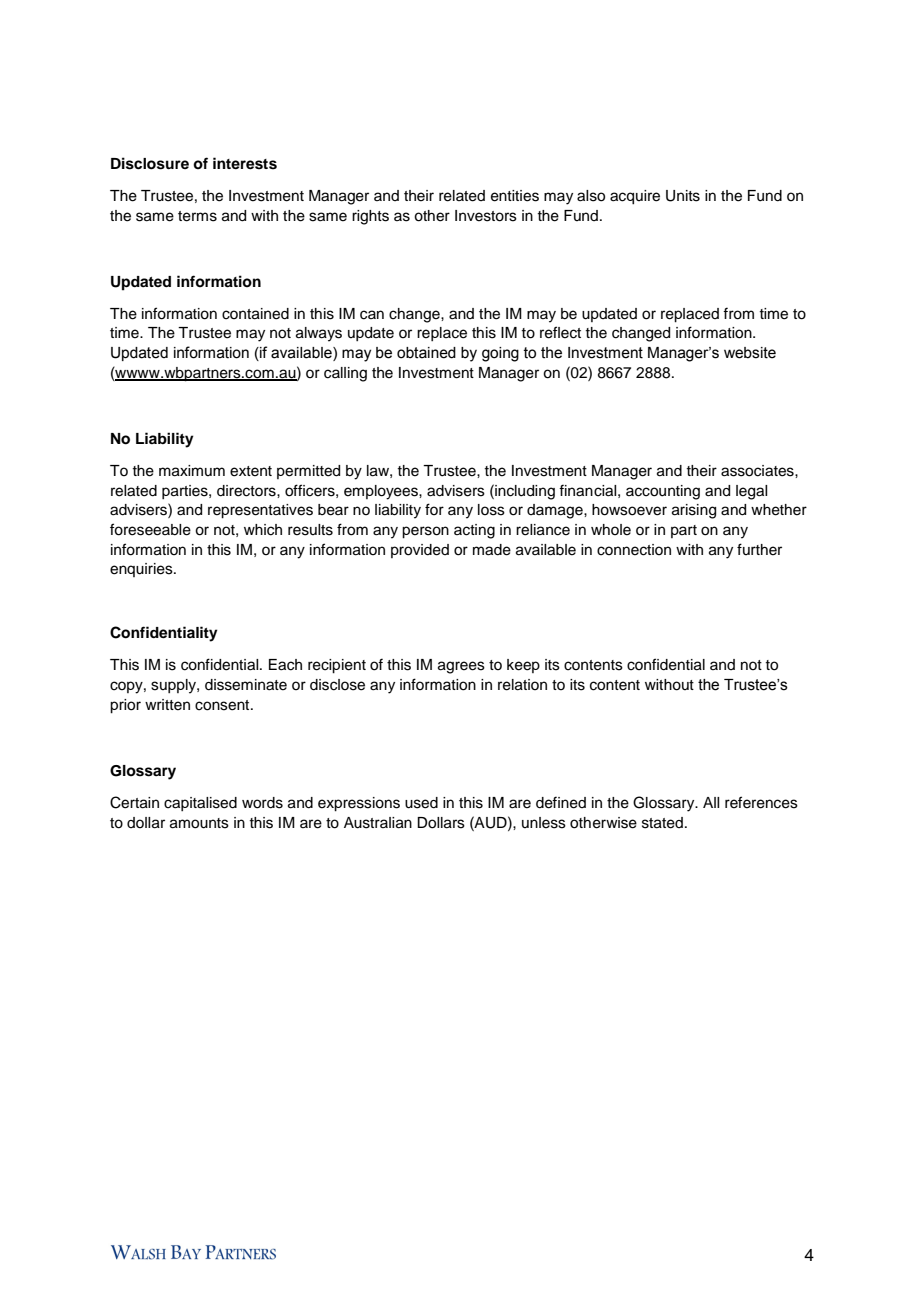  Describe the element at coordinates (382, 492) in the screenshot. I see `employees` at that location.
